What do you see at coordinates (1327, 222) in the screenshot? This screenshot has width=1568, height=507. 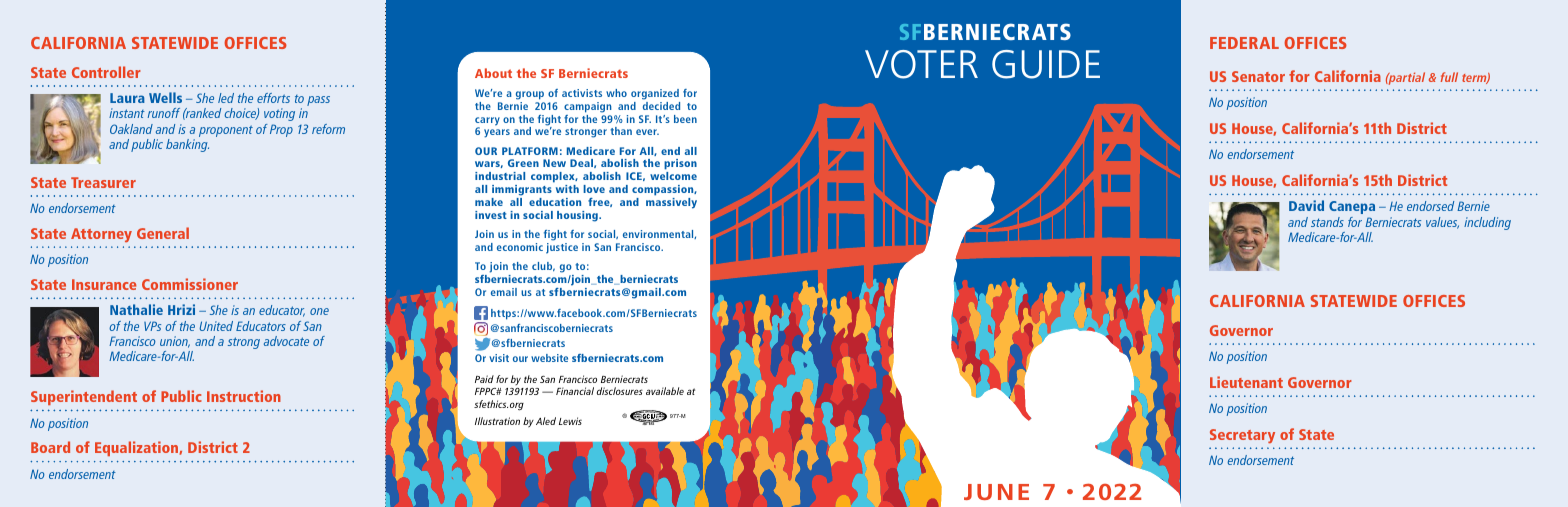 I see `stands` at bounding box center [1327, 222].
